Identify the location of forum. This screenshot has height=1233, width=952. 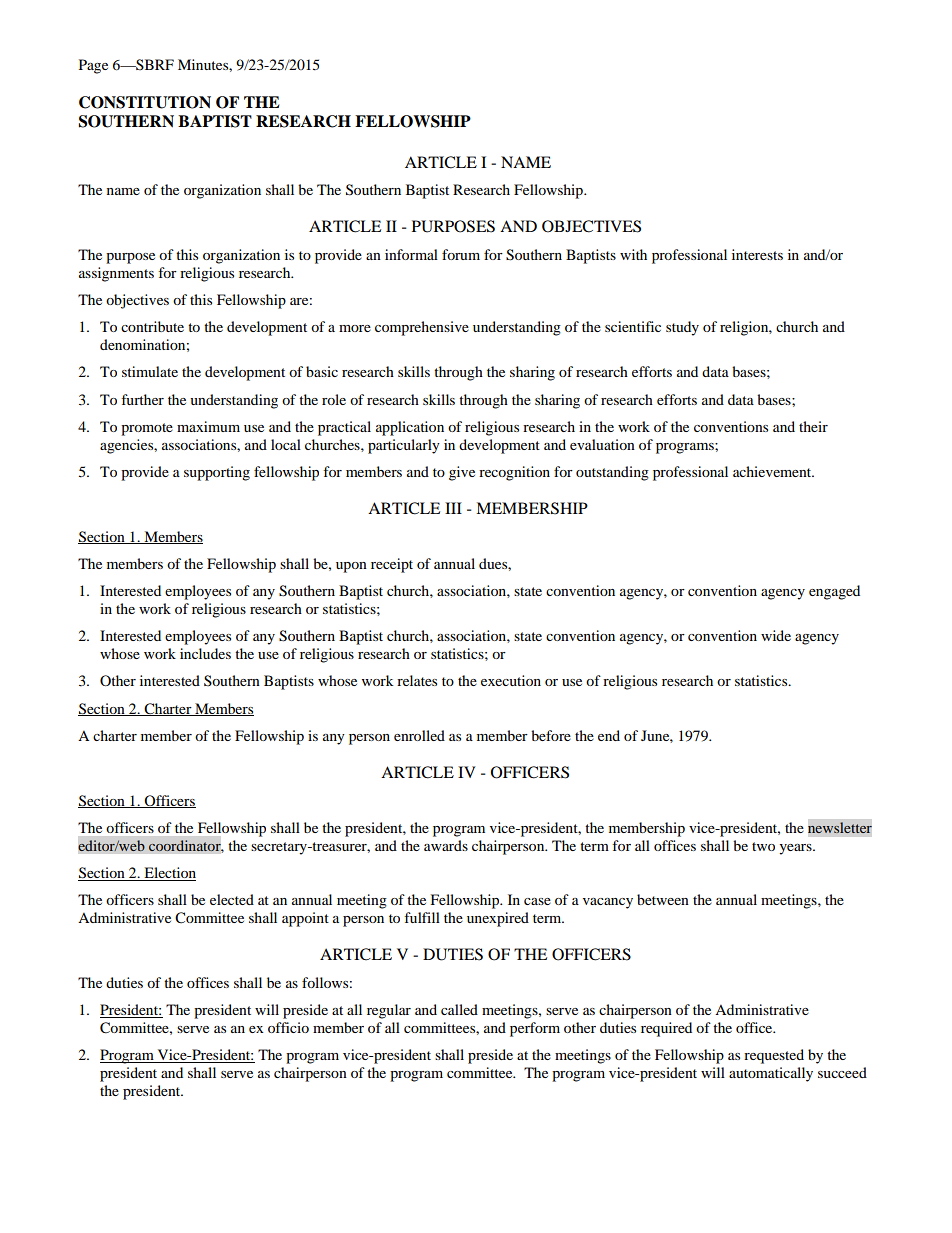
(461, 254).
